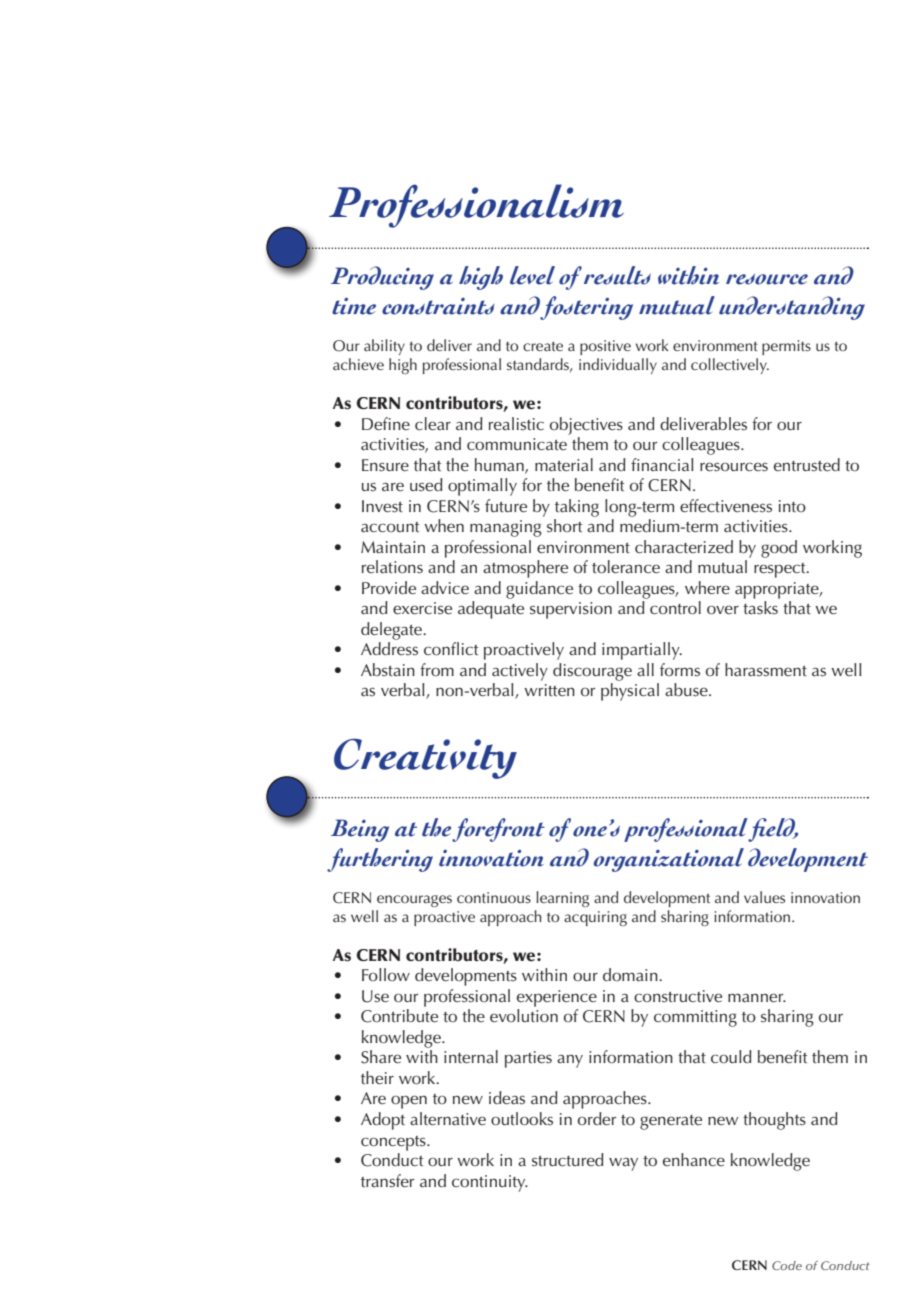  I want to click on tasks, so click(760, 608).
